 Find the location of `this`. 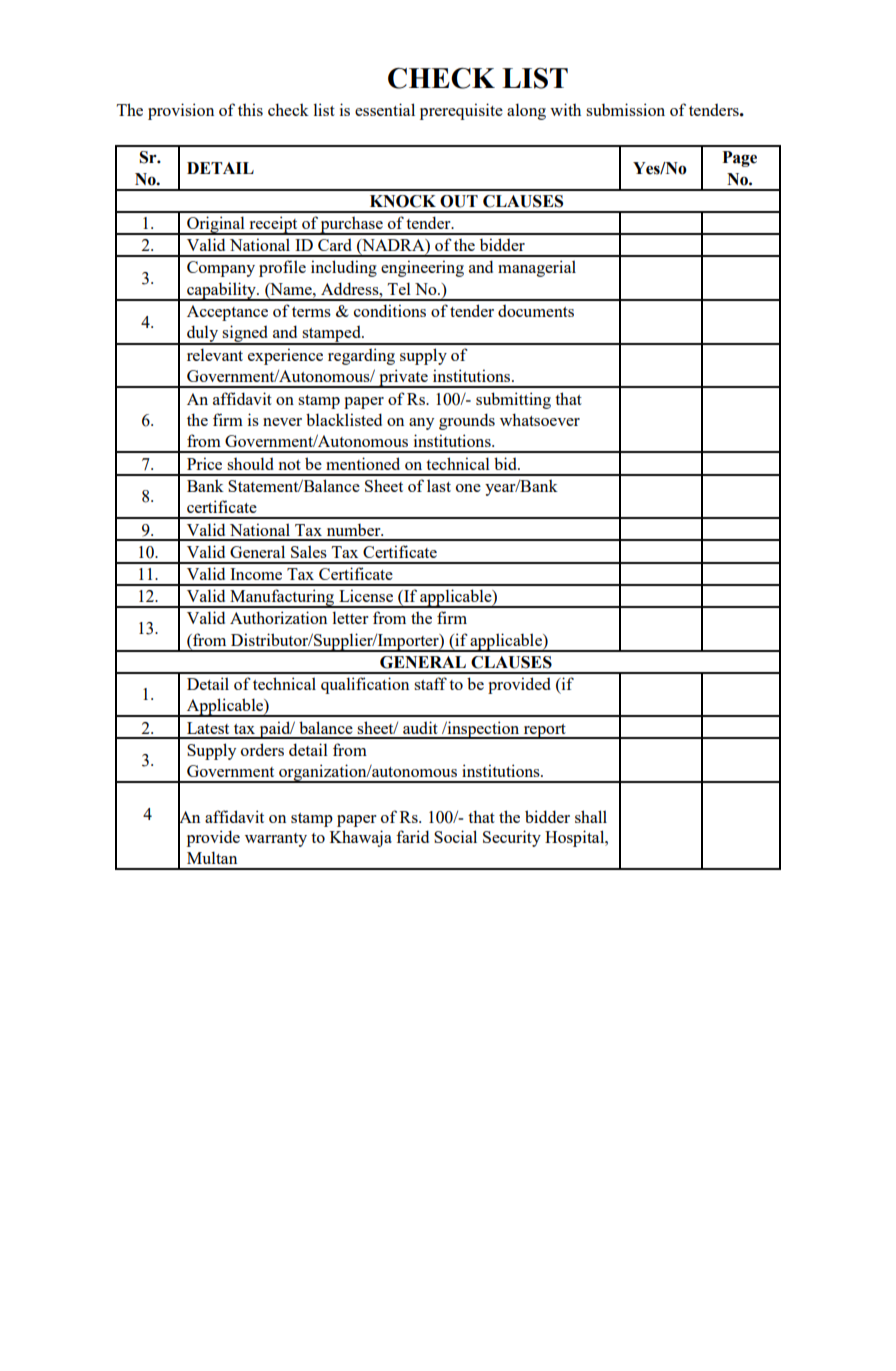

this is located at coordinates (250, 109).
